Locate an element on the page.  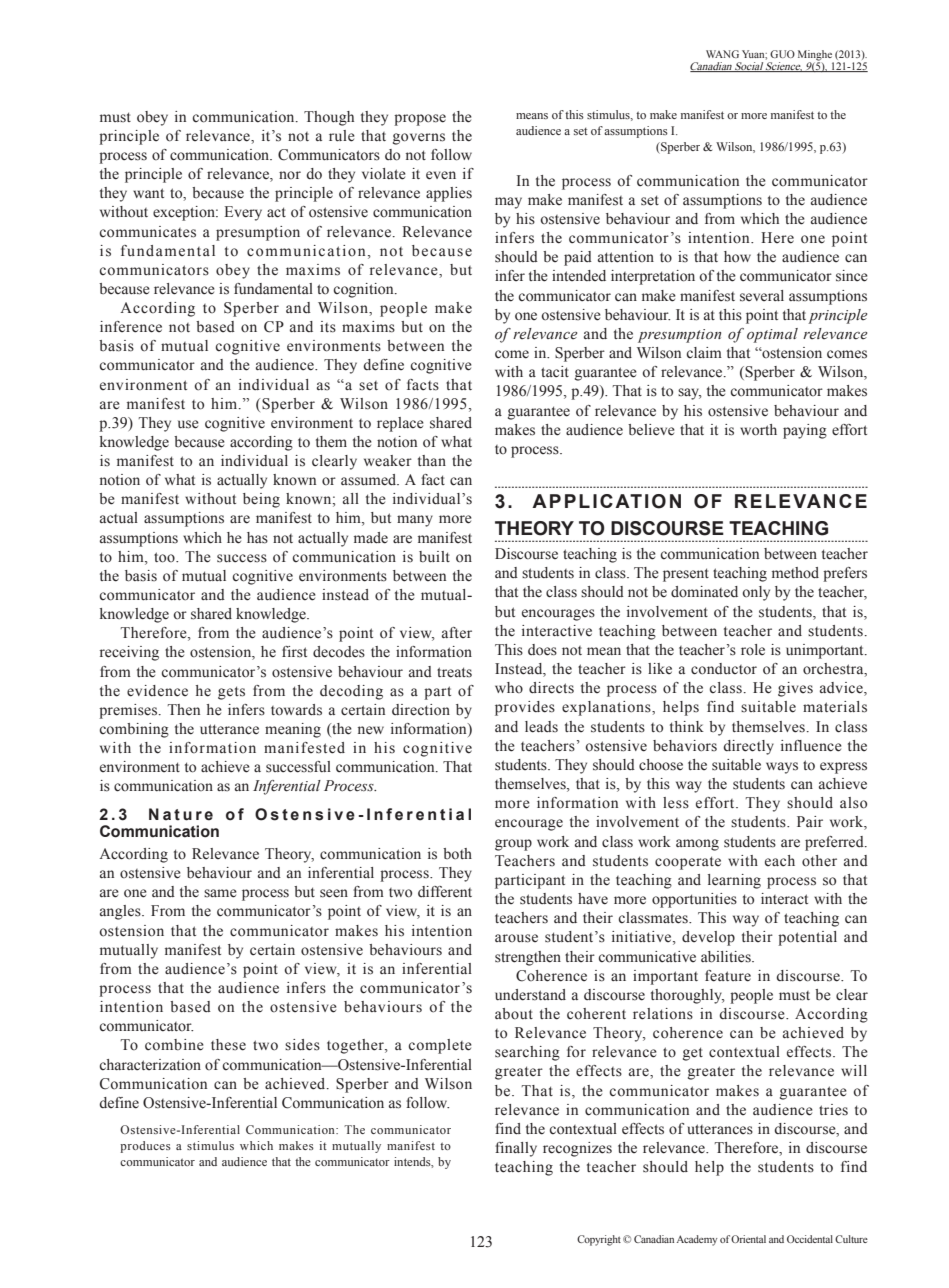
propose is located at coordinates (420, 120).
